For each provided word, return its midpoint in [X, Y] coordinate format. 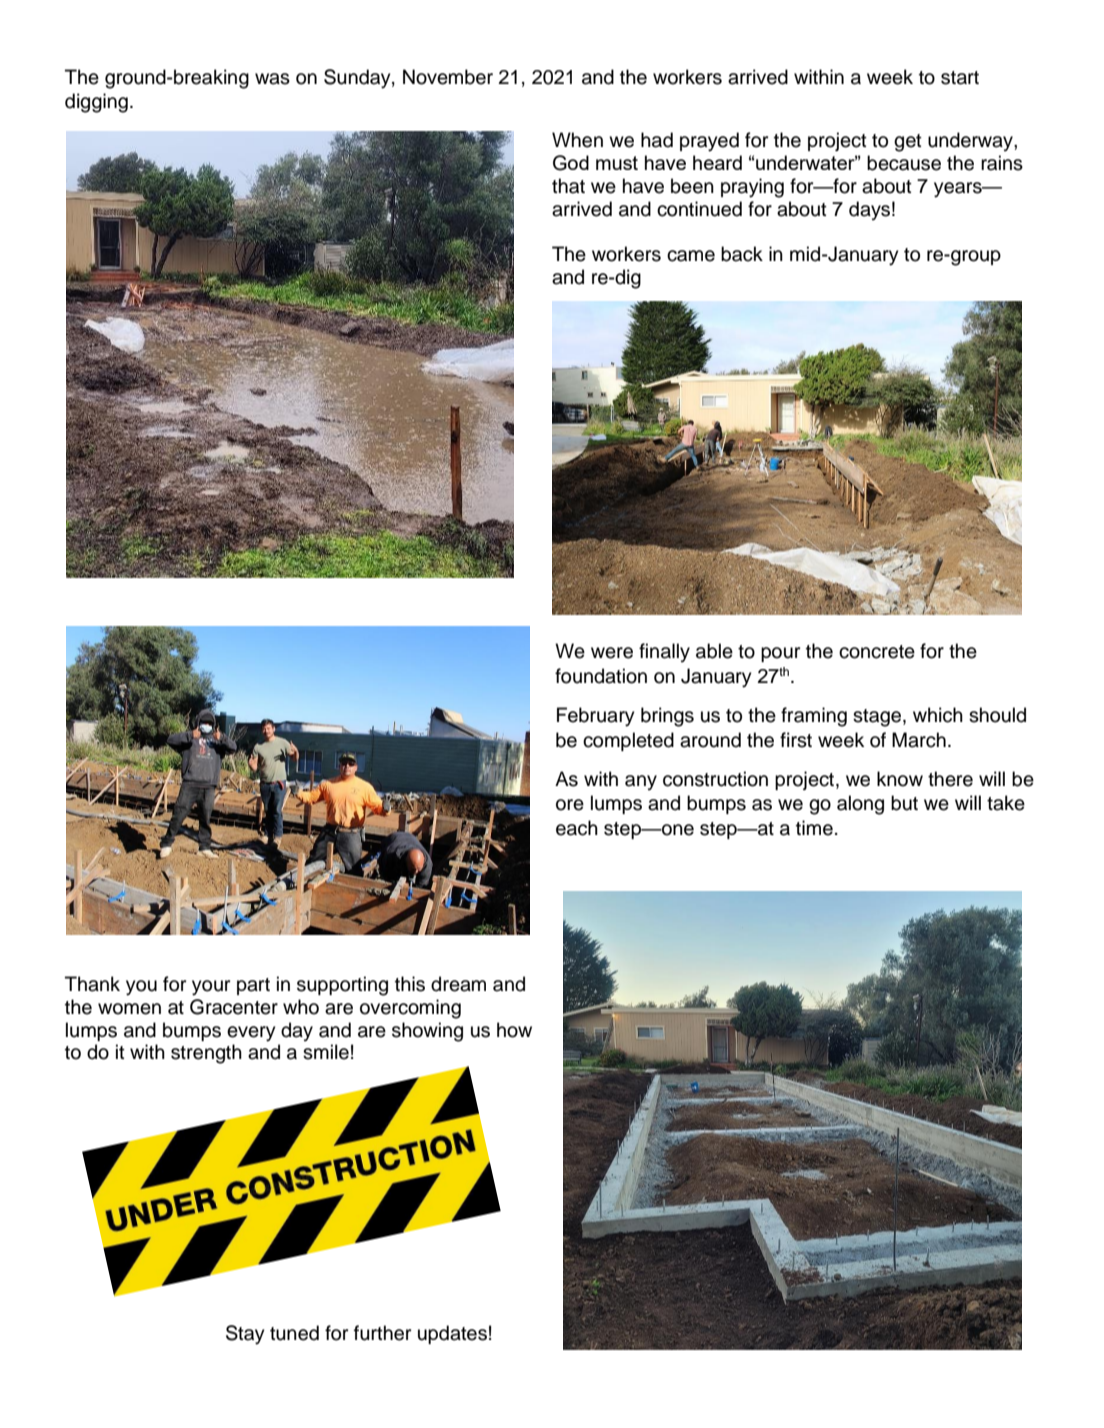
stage [878, 718]
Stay [245, 1335]
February [595, 717]
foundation [601, 676]
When [577, 140]
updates [452, 1334]
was [272, 79]
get [908, 143]
